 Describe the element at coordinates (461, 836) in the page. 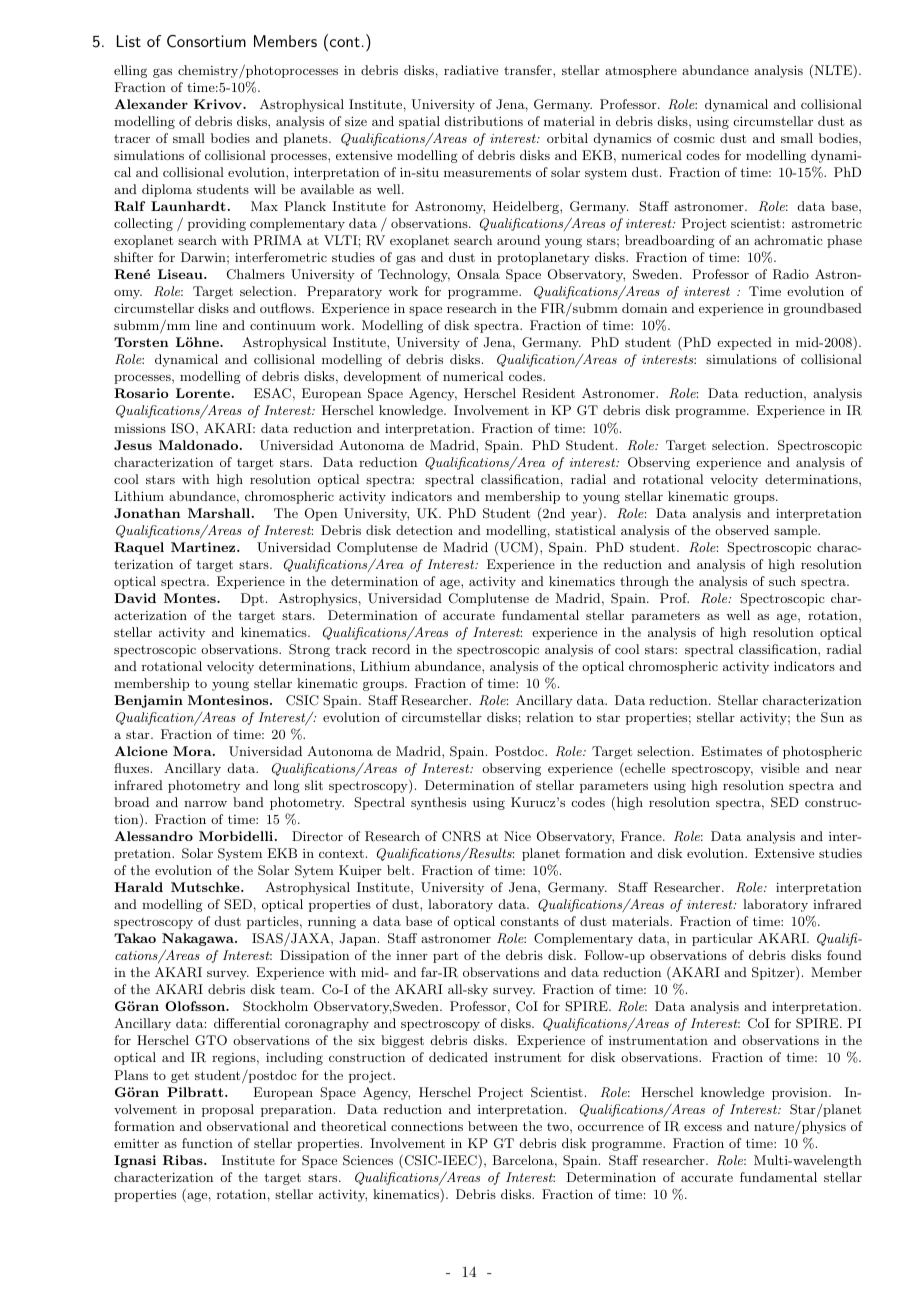

I see `CNRS` at that location.
